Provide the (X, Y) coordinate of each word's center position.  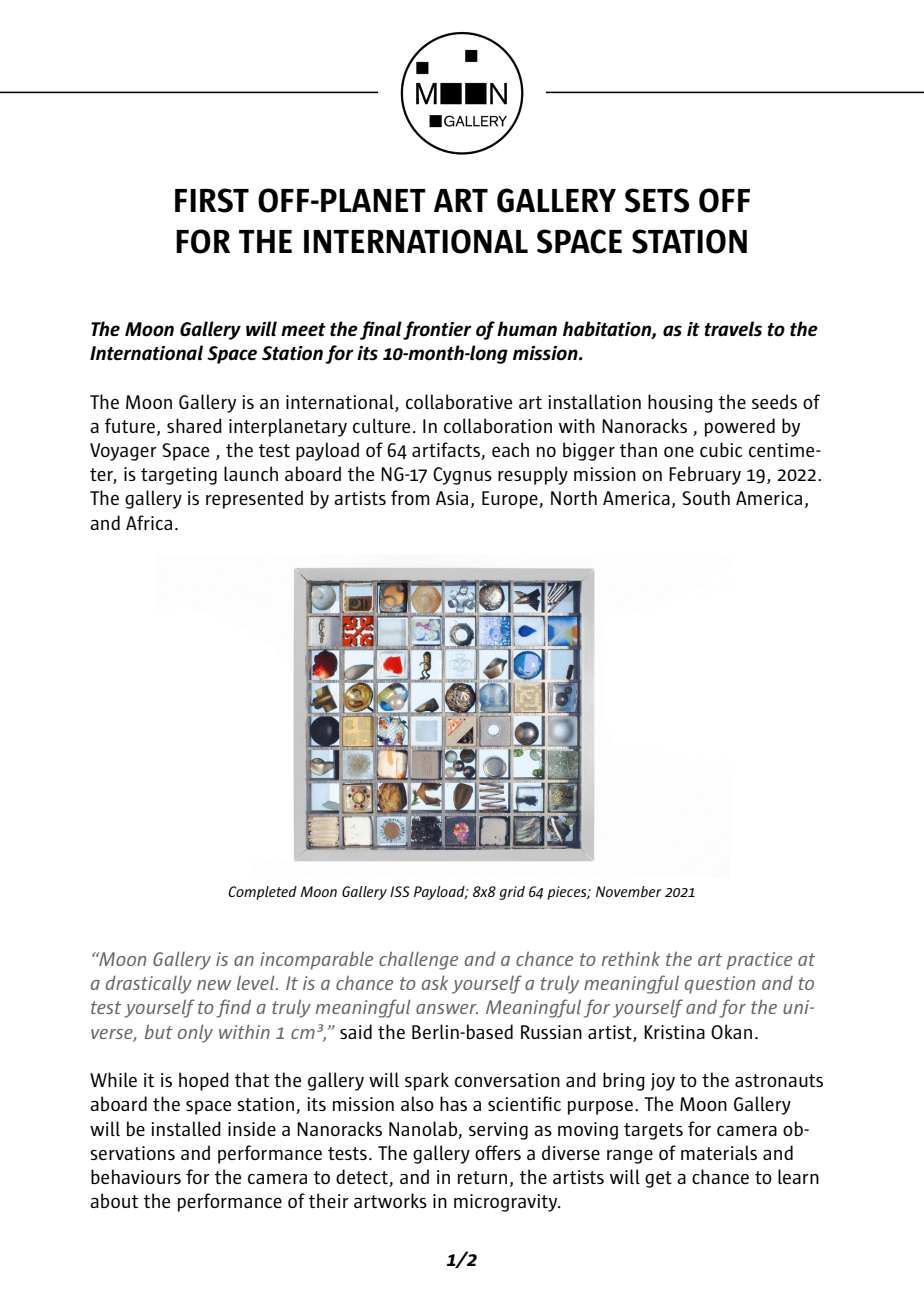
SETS (657, 200)
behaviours (136, 1176)
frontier (437, 330)
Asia (452, 498)
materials (719, 1152)
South (706, 497)
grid (512, 893)
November (629, 891)
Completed (262, 893)
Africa (149, 522)
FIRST (212, 200)
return (482, 1177)
